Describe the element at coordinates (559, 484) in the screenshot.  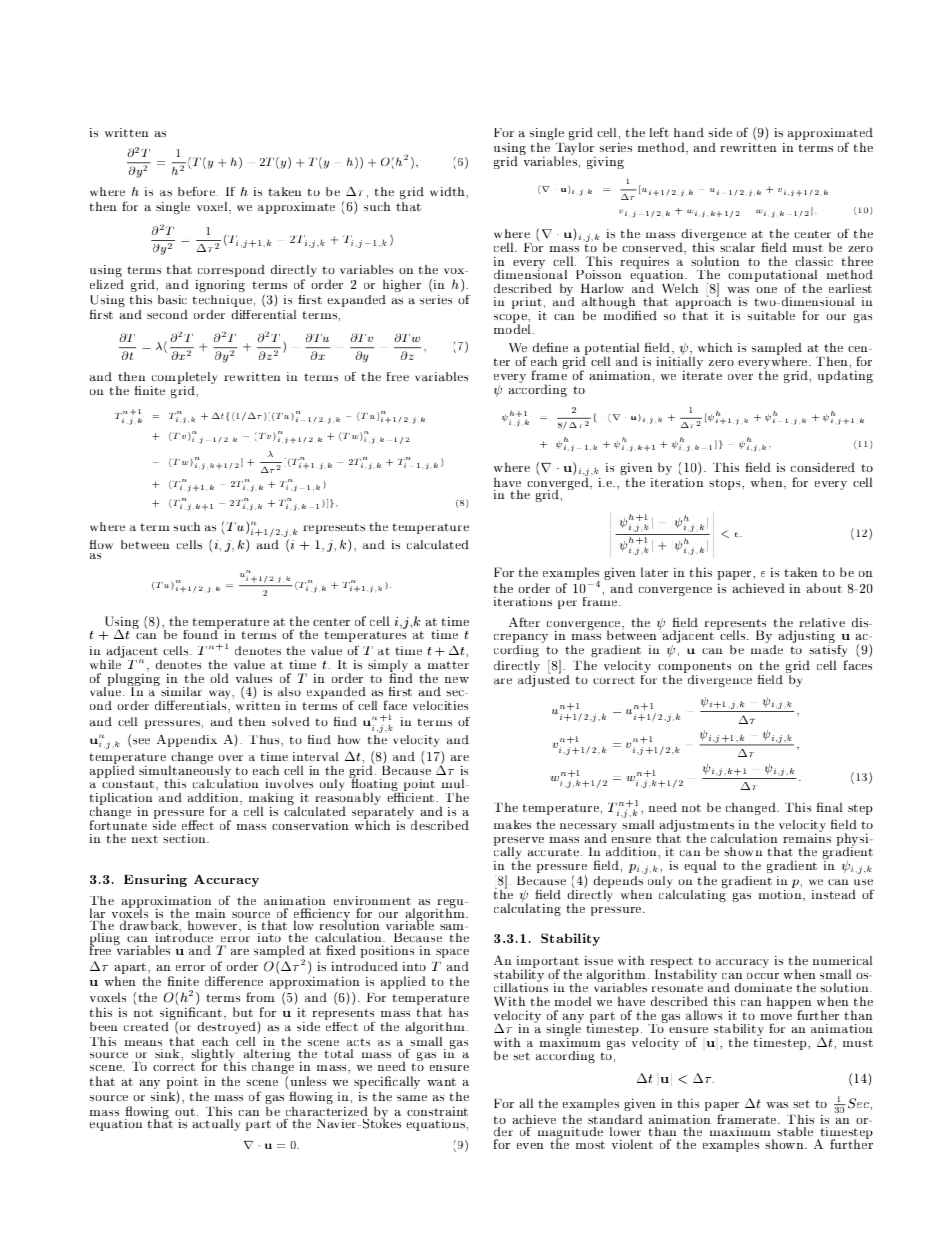
I see `converged` at that location.
